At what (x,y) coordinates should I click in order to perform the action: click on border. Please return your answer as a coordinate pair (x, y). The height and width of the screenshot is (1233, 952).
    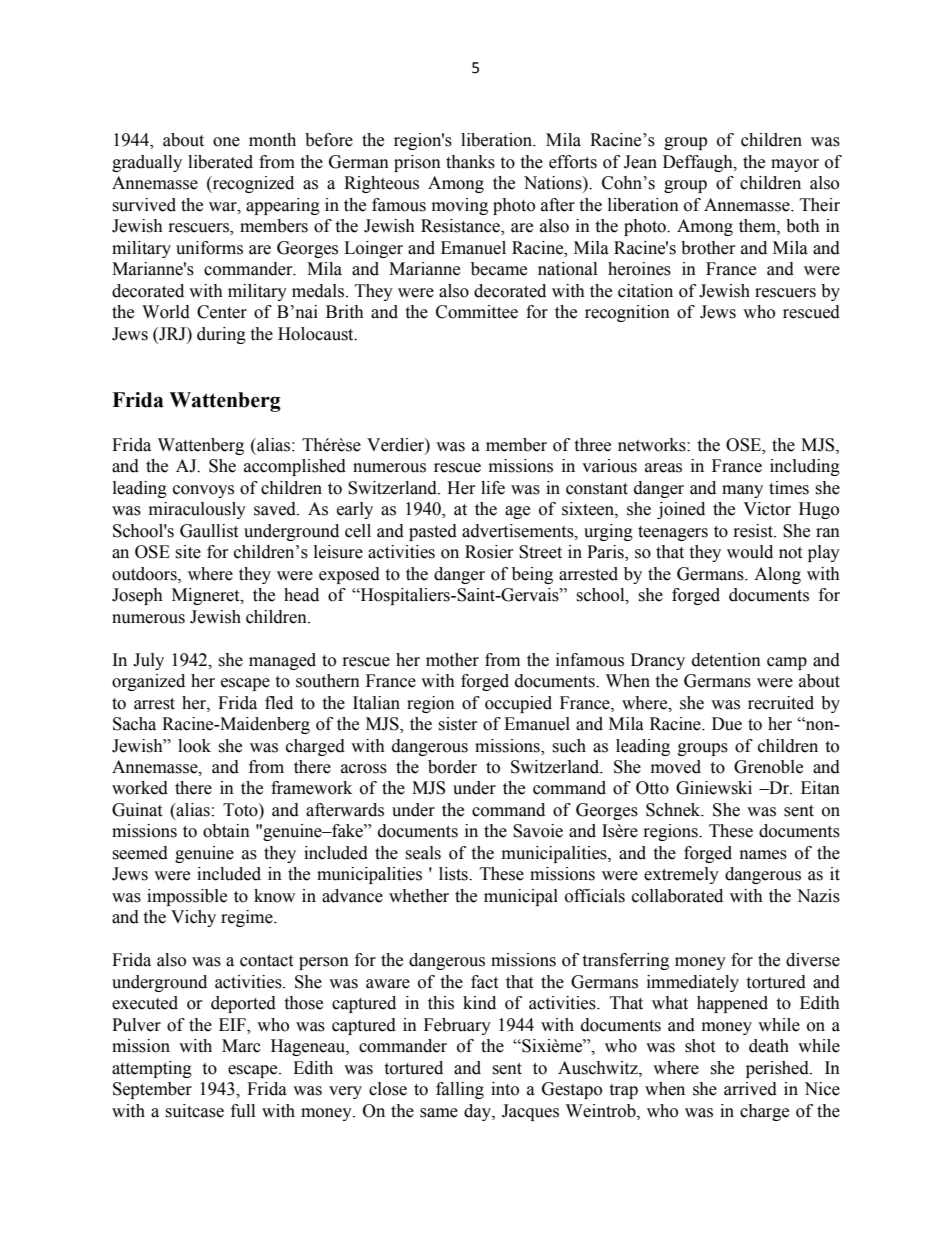
    Looking at the image, I should click on (452, 767).
